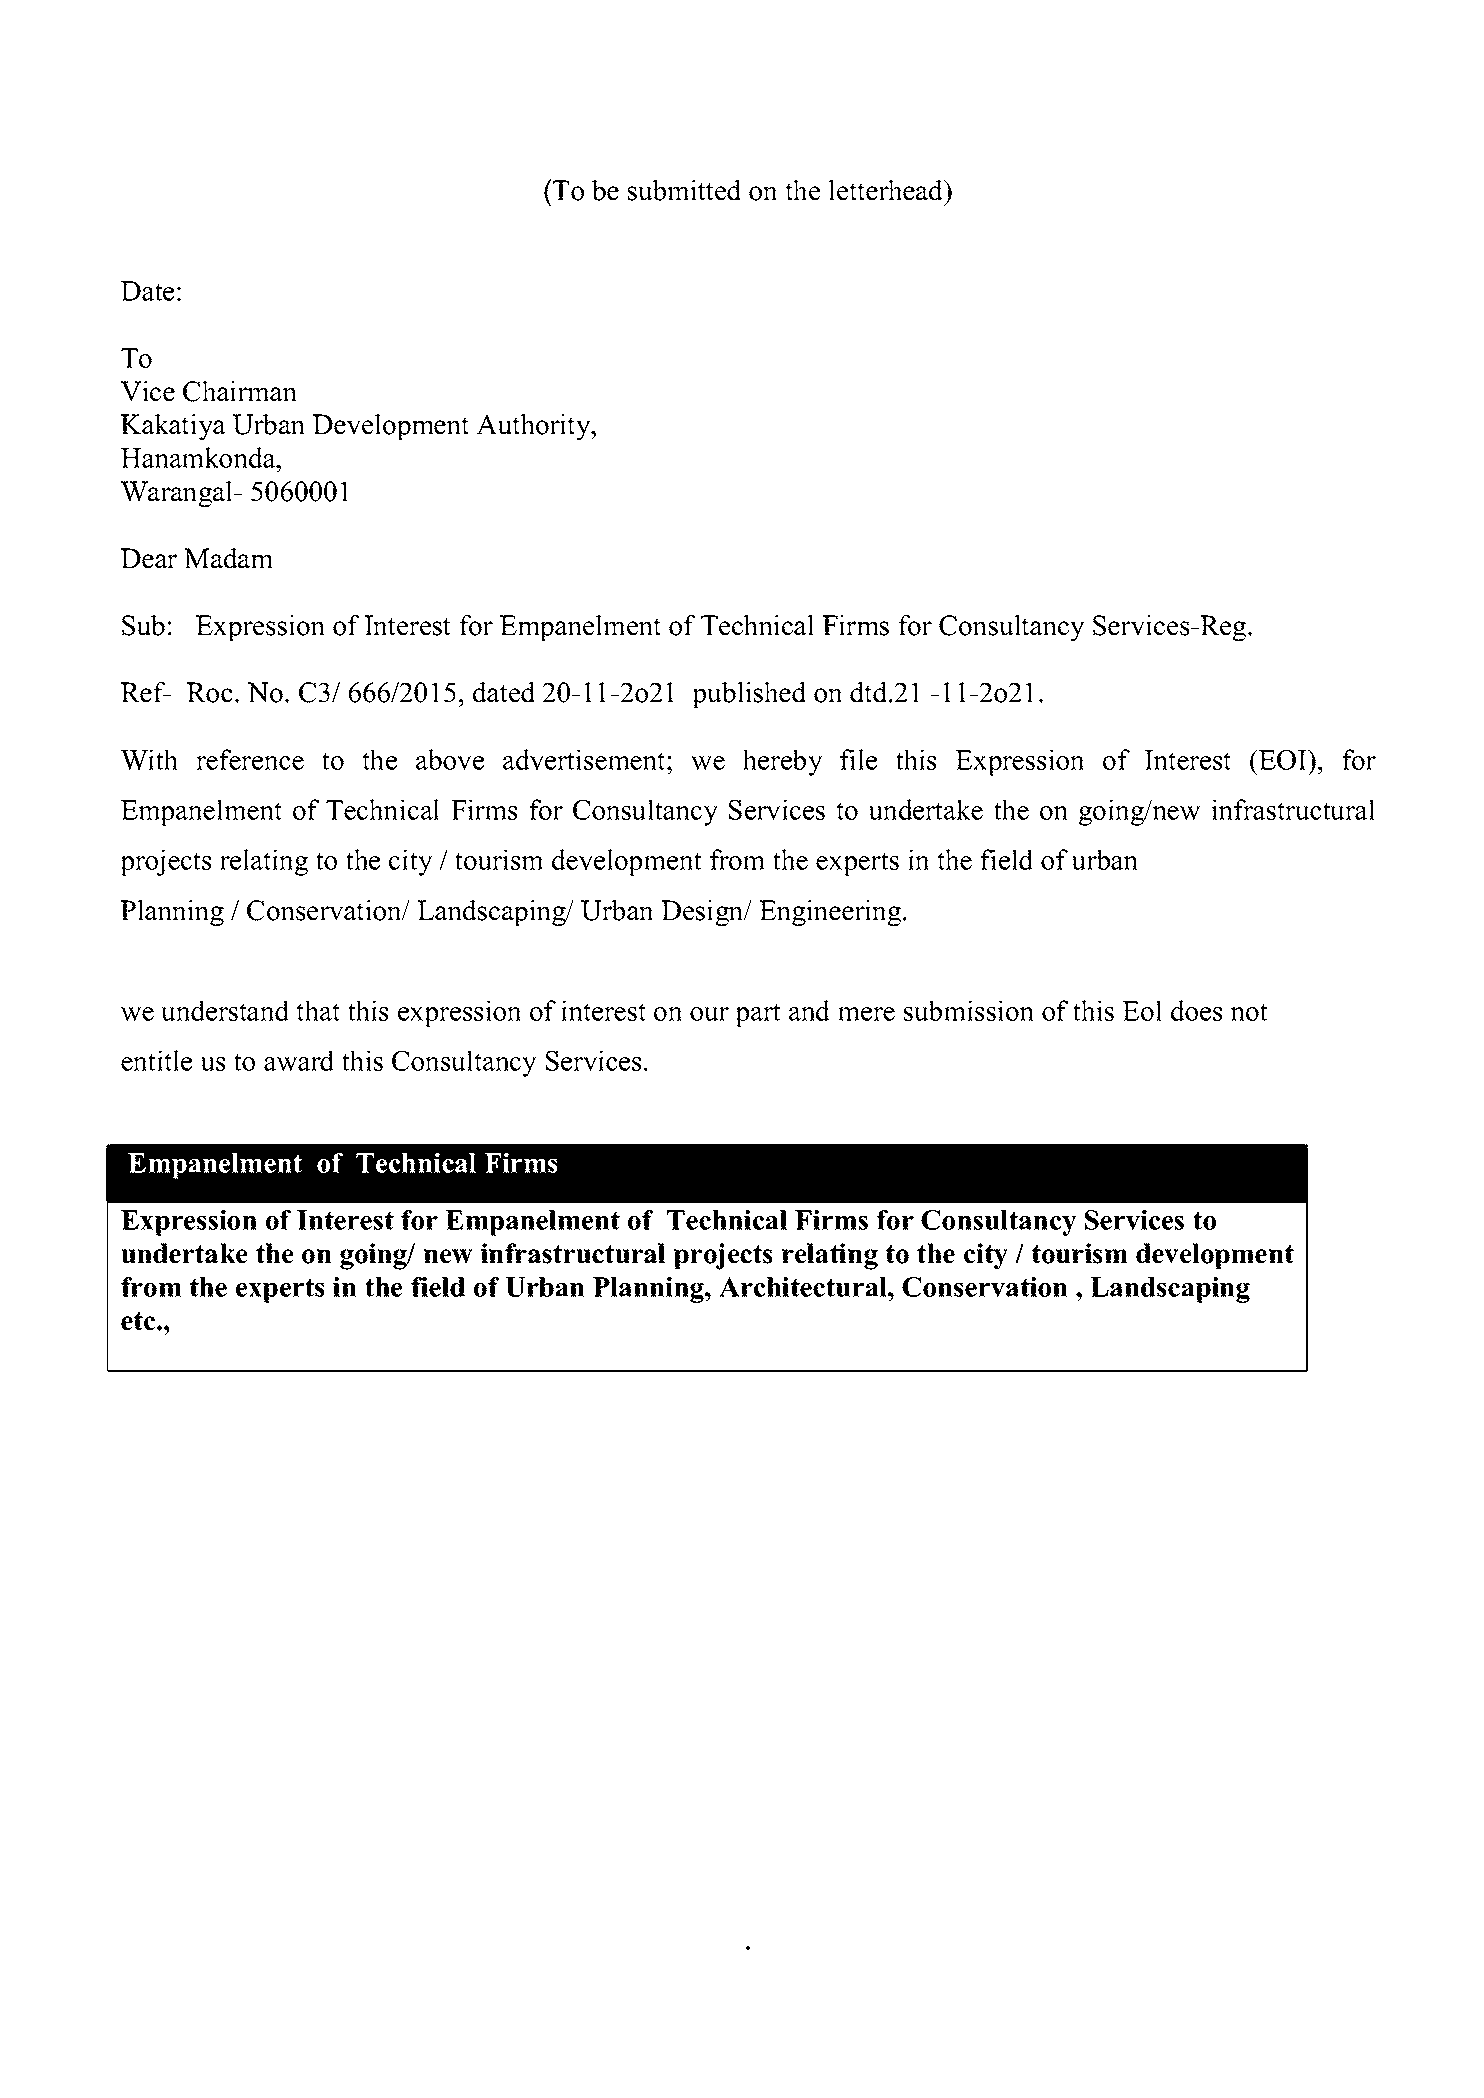  I want to click on Chairman, so click(240, 391).
